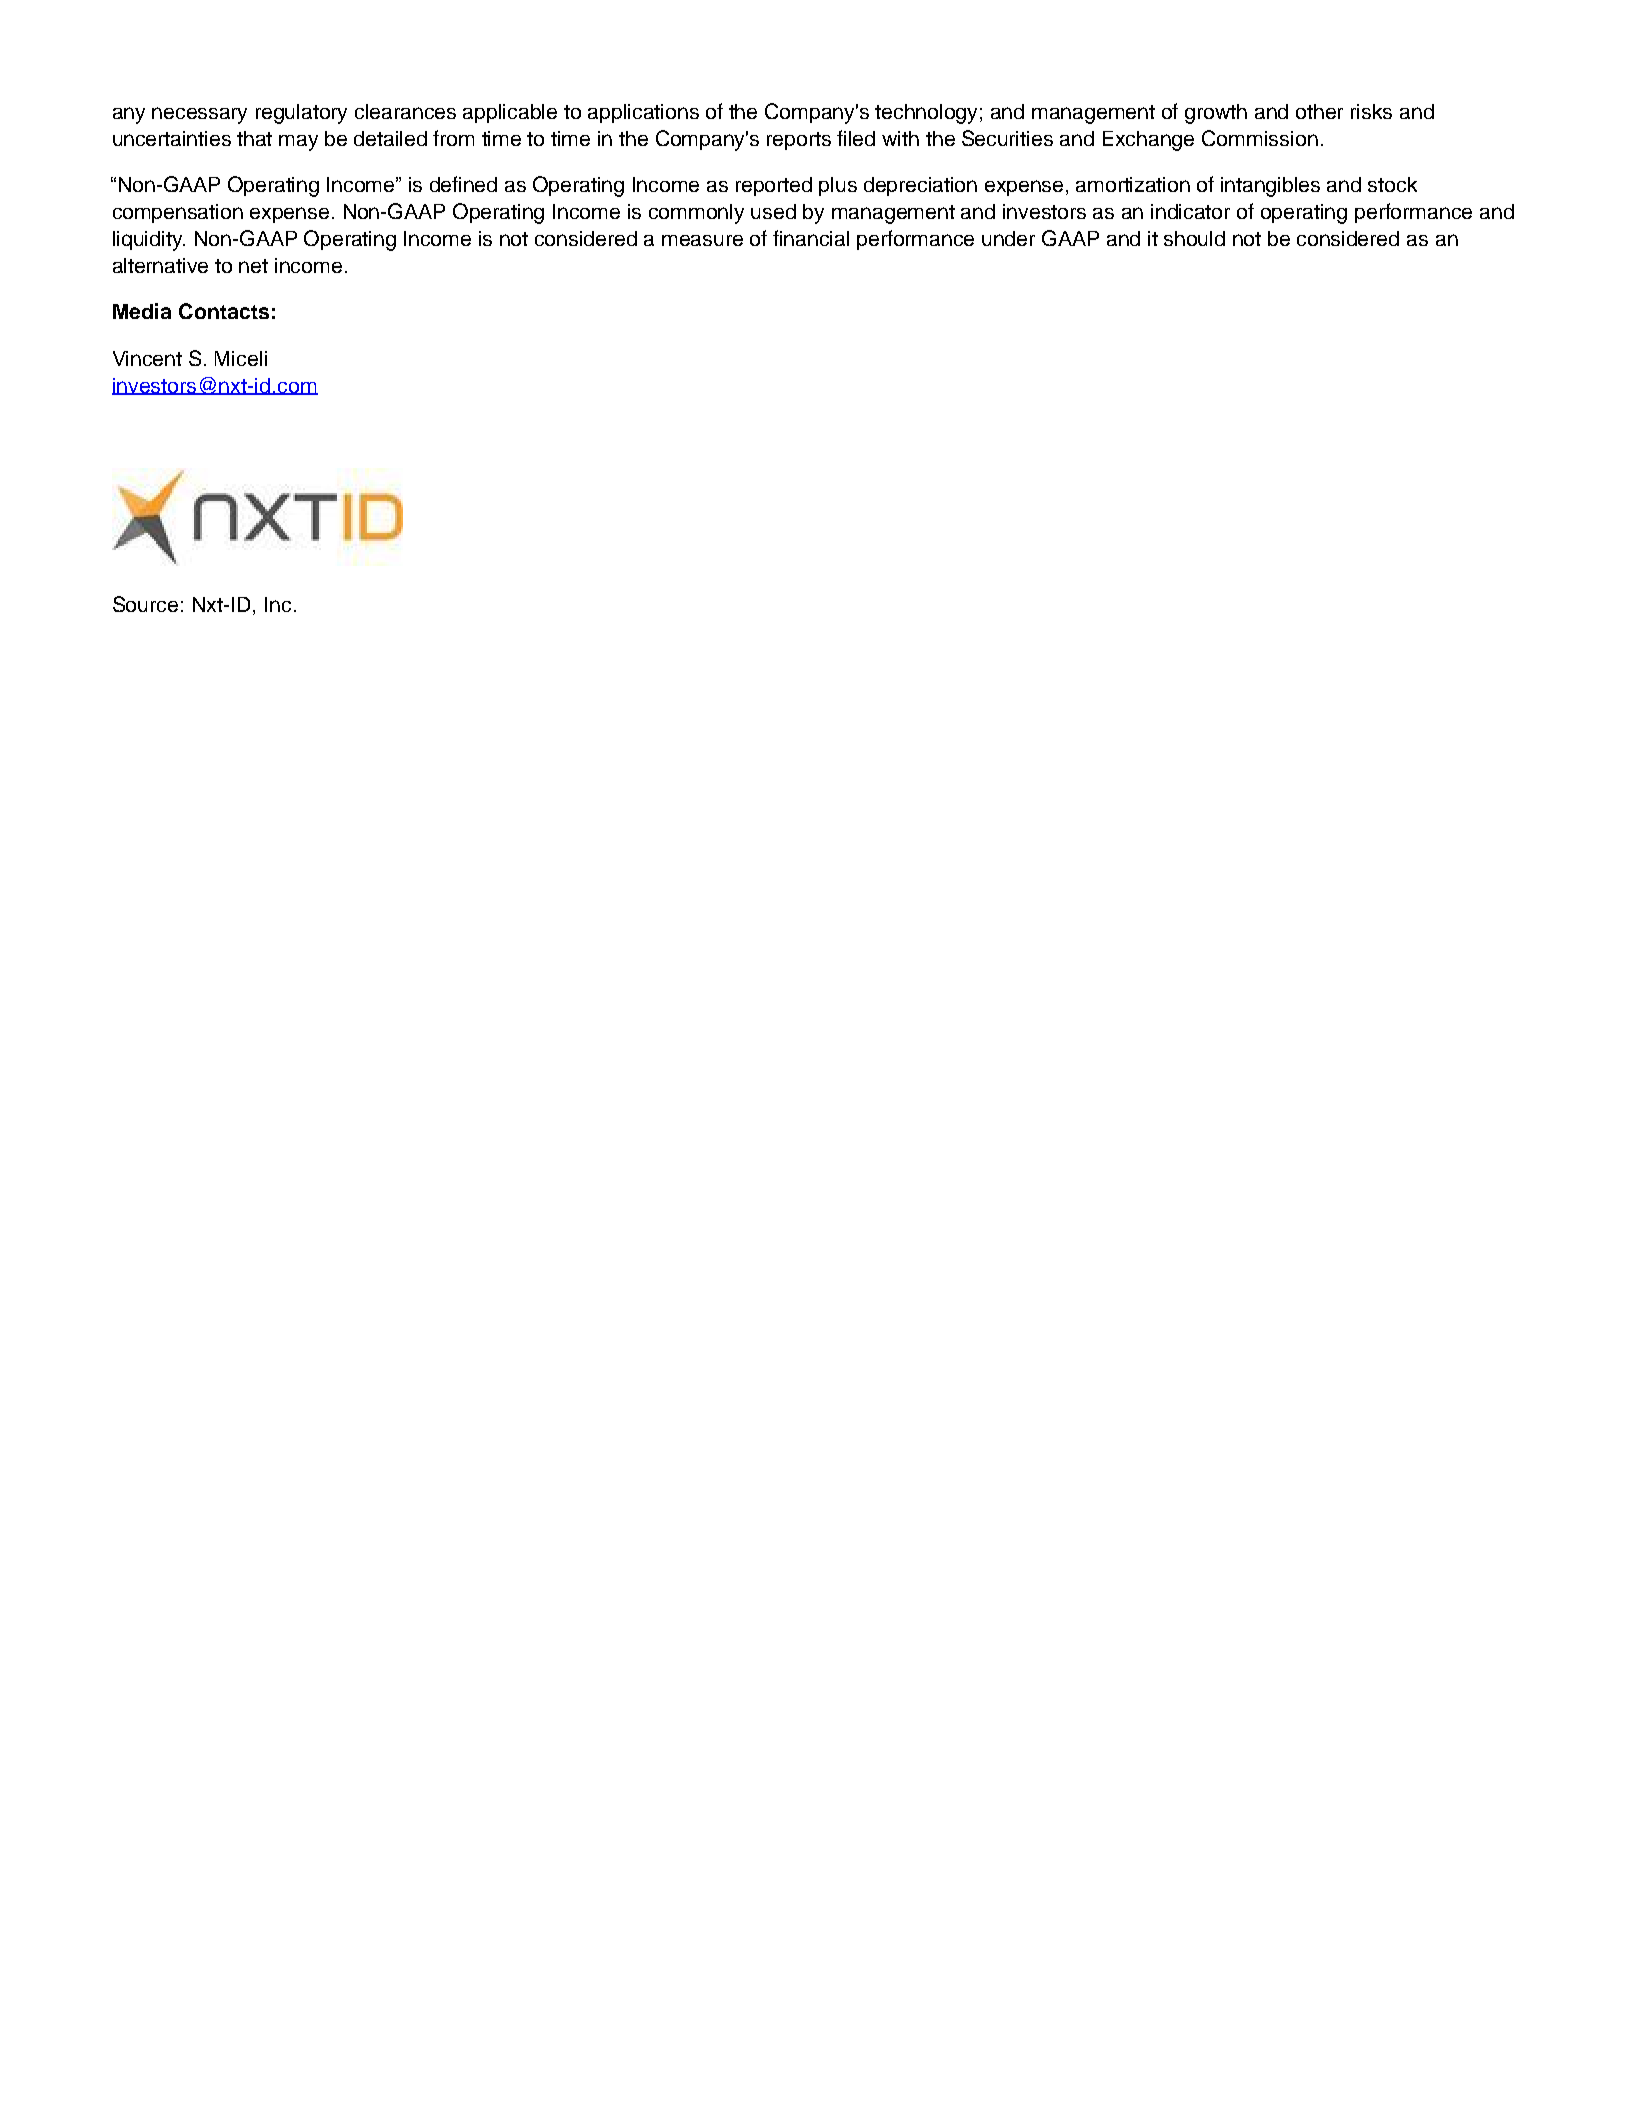 This screenshot has height=2116, width=1635. What do you see at coordinates (301, 114) in the screenshot?
I see `regulatory` at bounding box center [301, 114].
